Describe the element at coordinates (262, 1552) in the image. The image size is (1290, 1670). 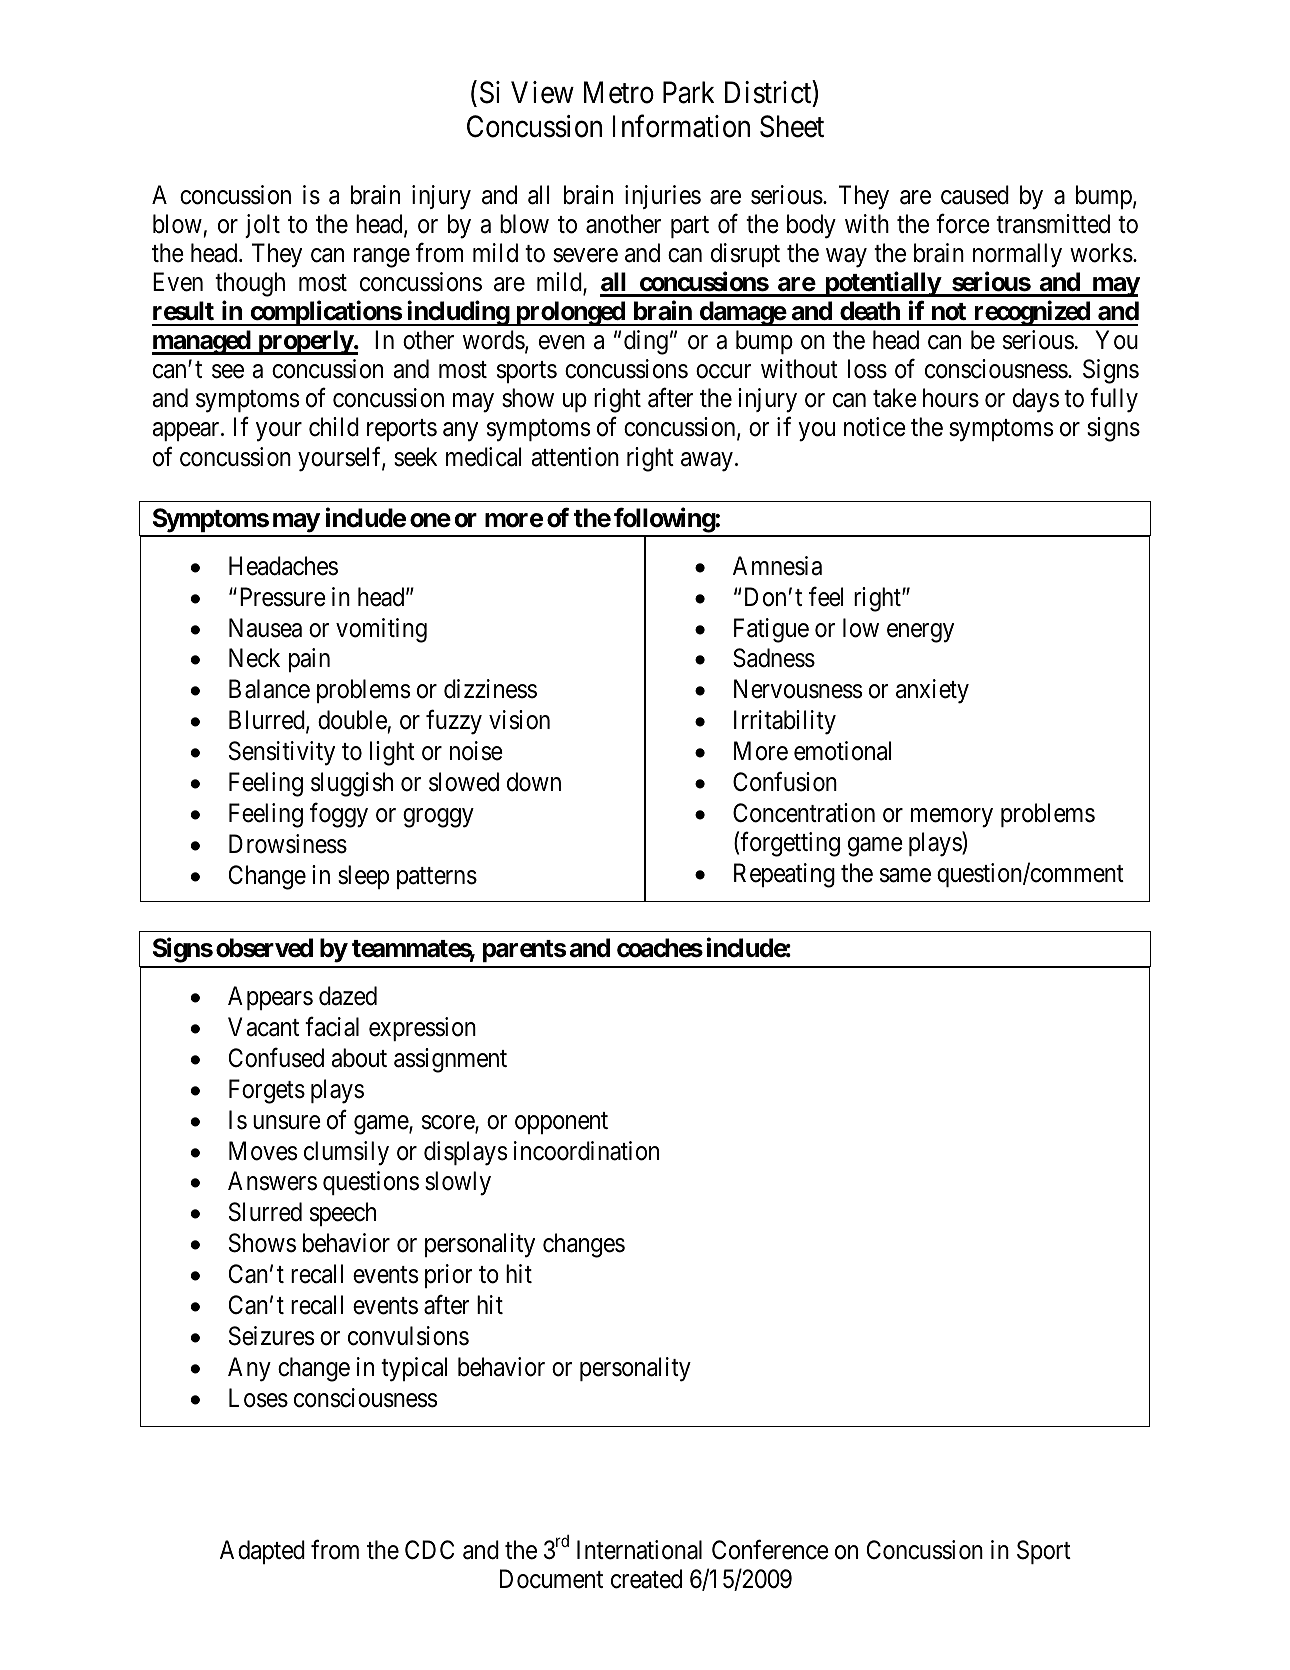
I see `Adapted` at that location.
